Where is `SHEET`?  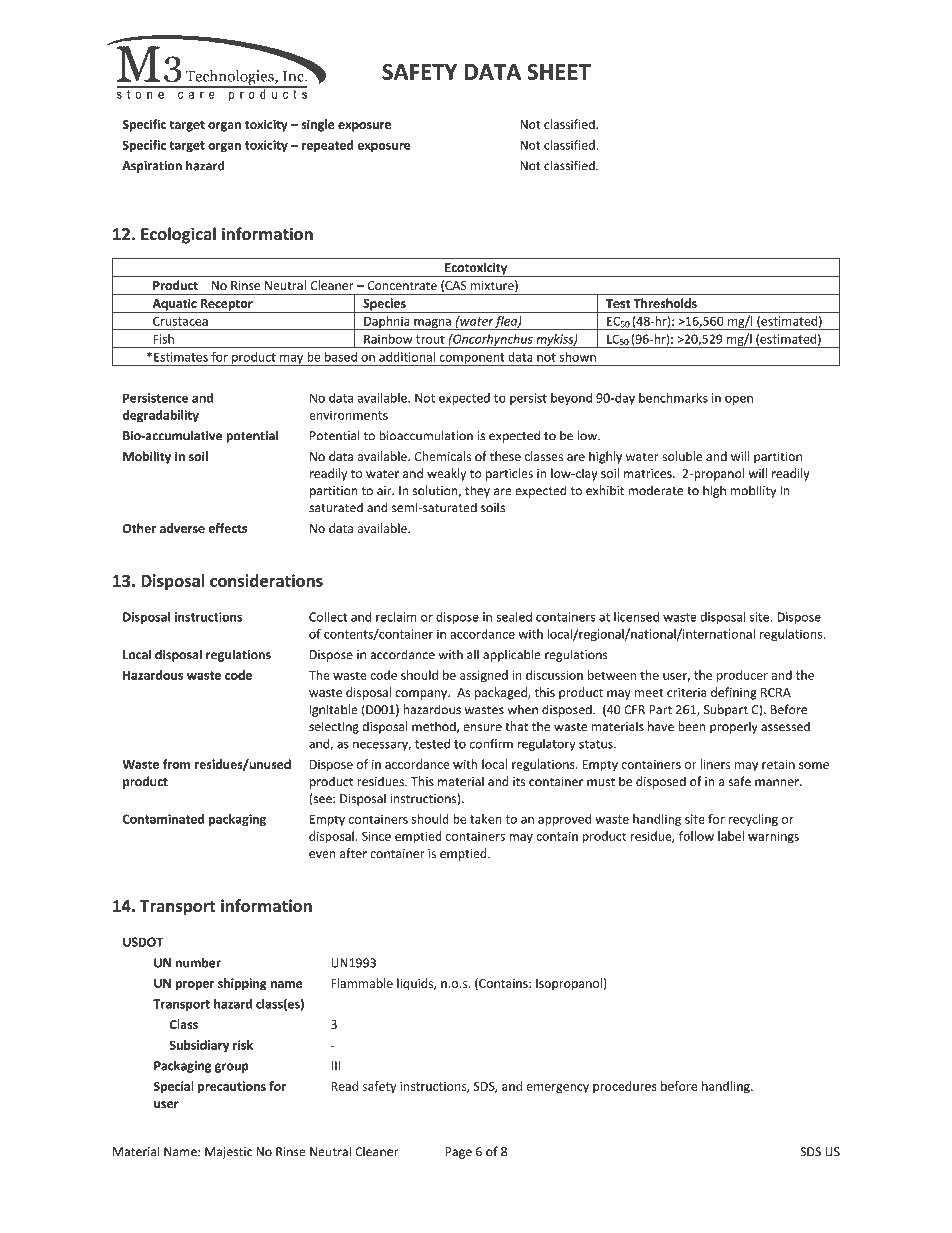 SHEET is located at coordinates (559, 71).
